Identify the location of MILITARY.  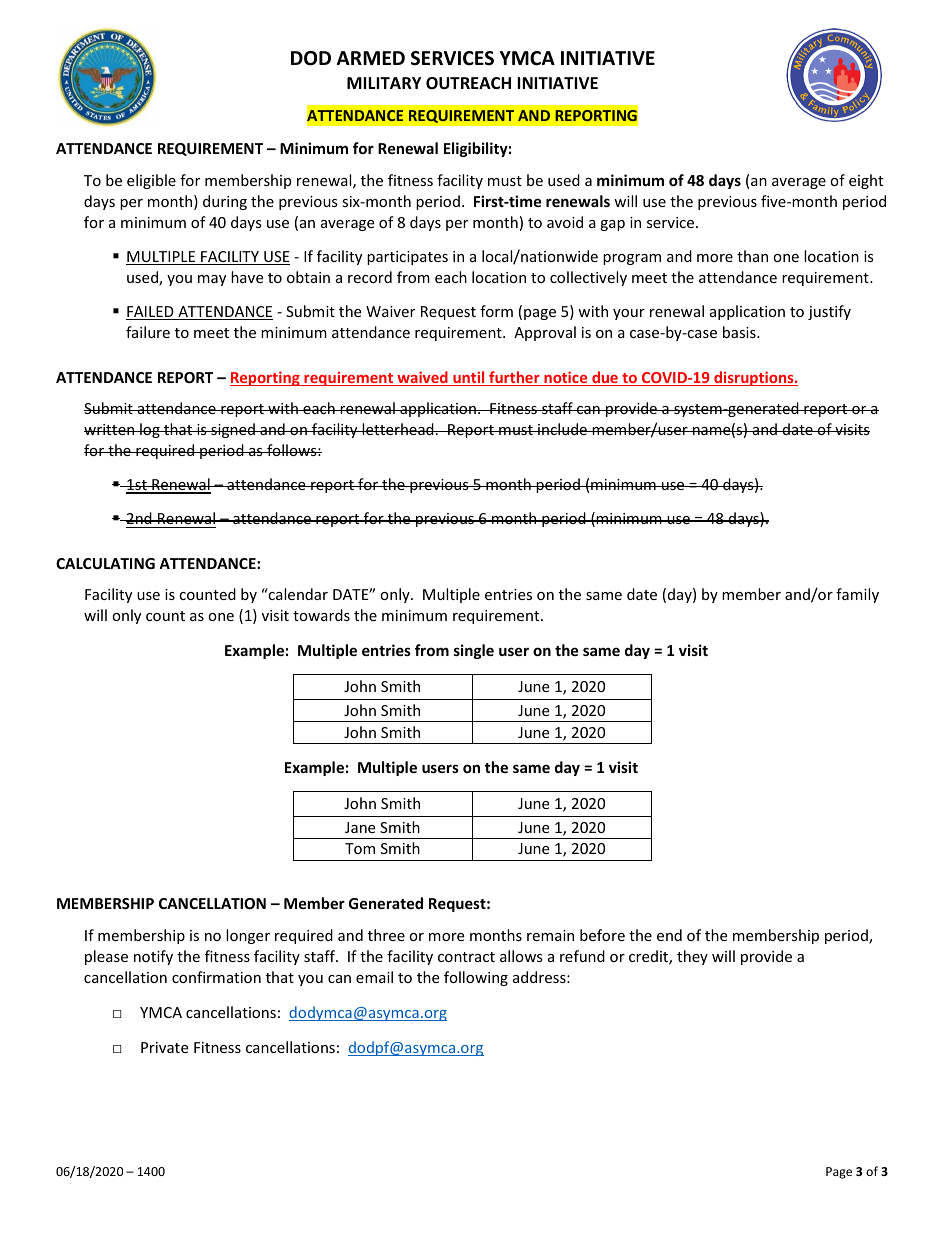
(384, 83).
